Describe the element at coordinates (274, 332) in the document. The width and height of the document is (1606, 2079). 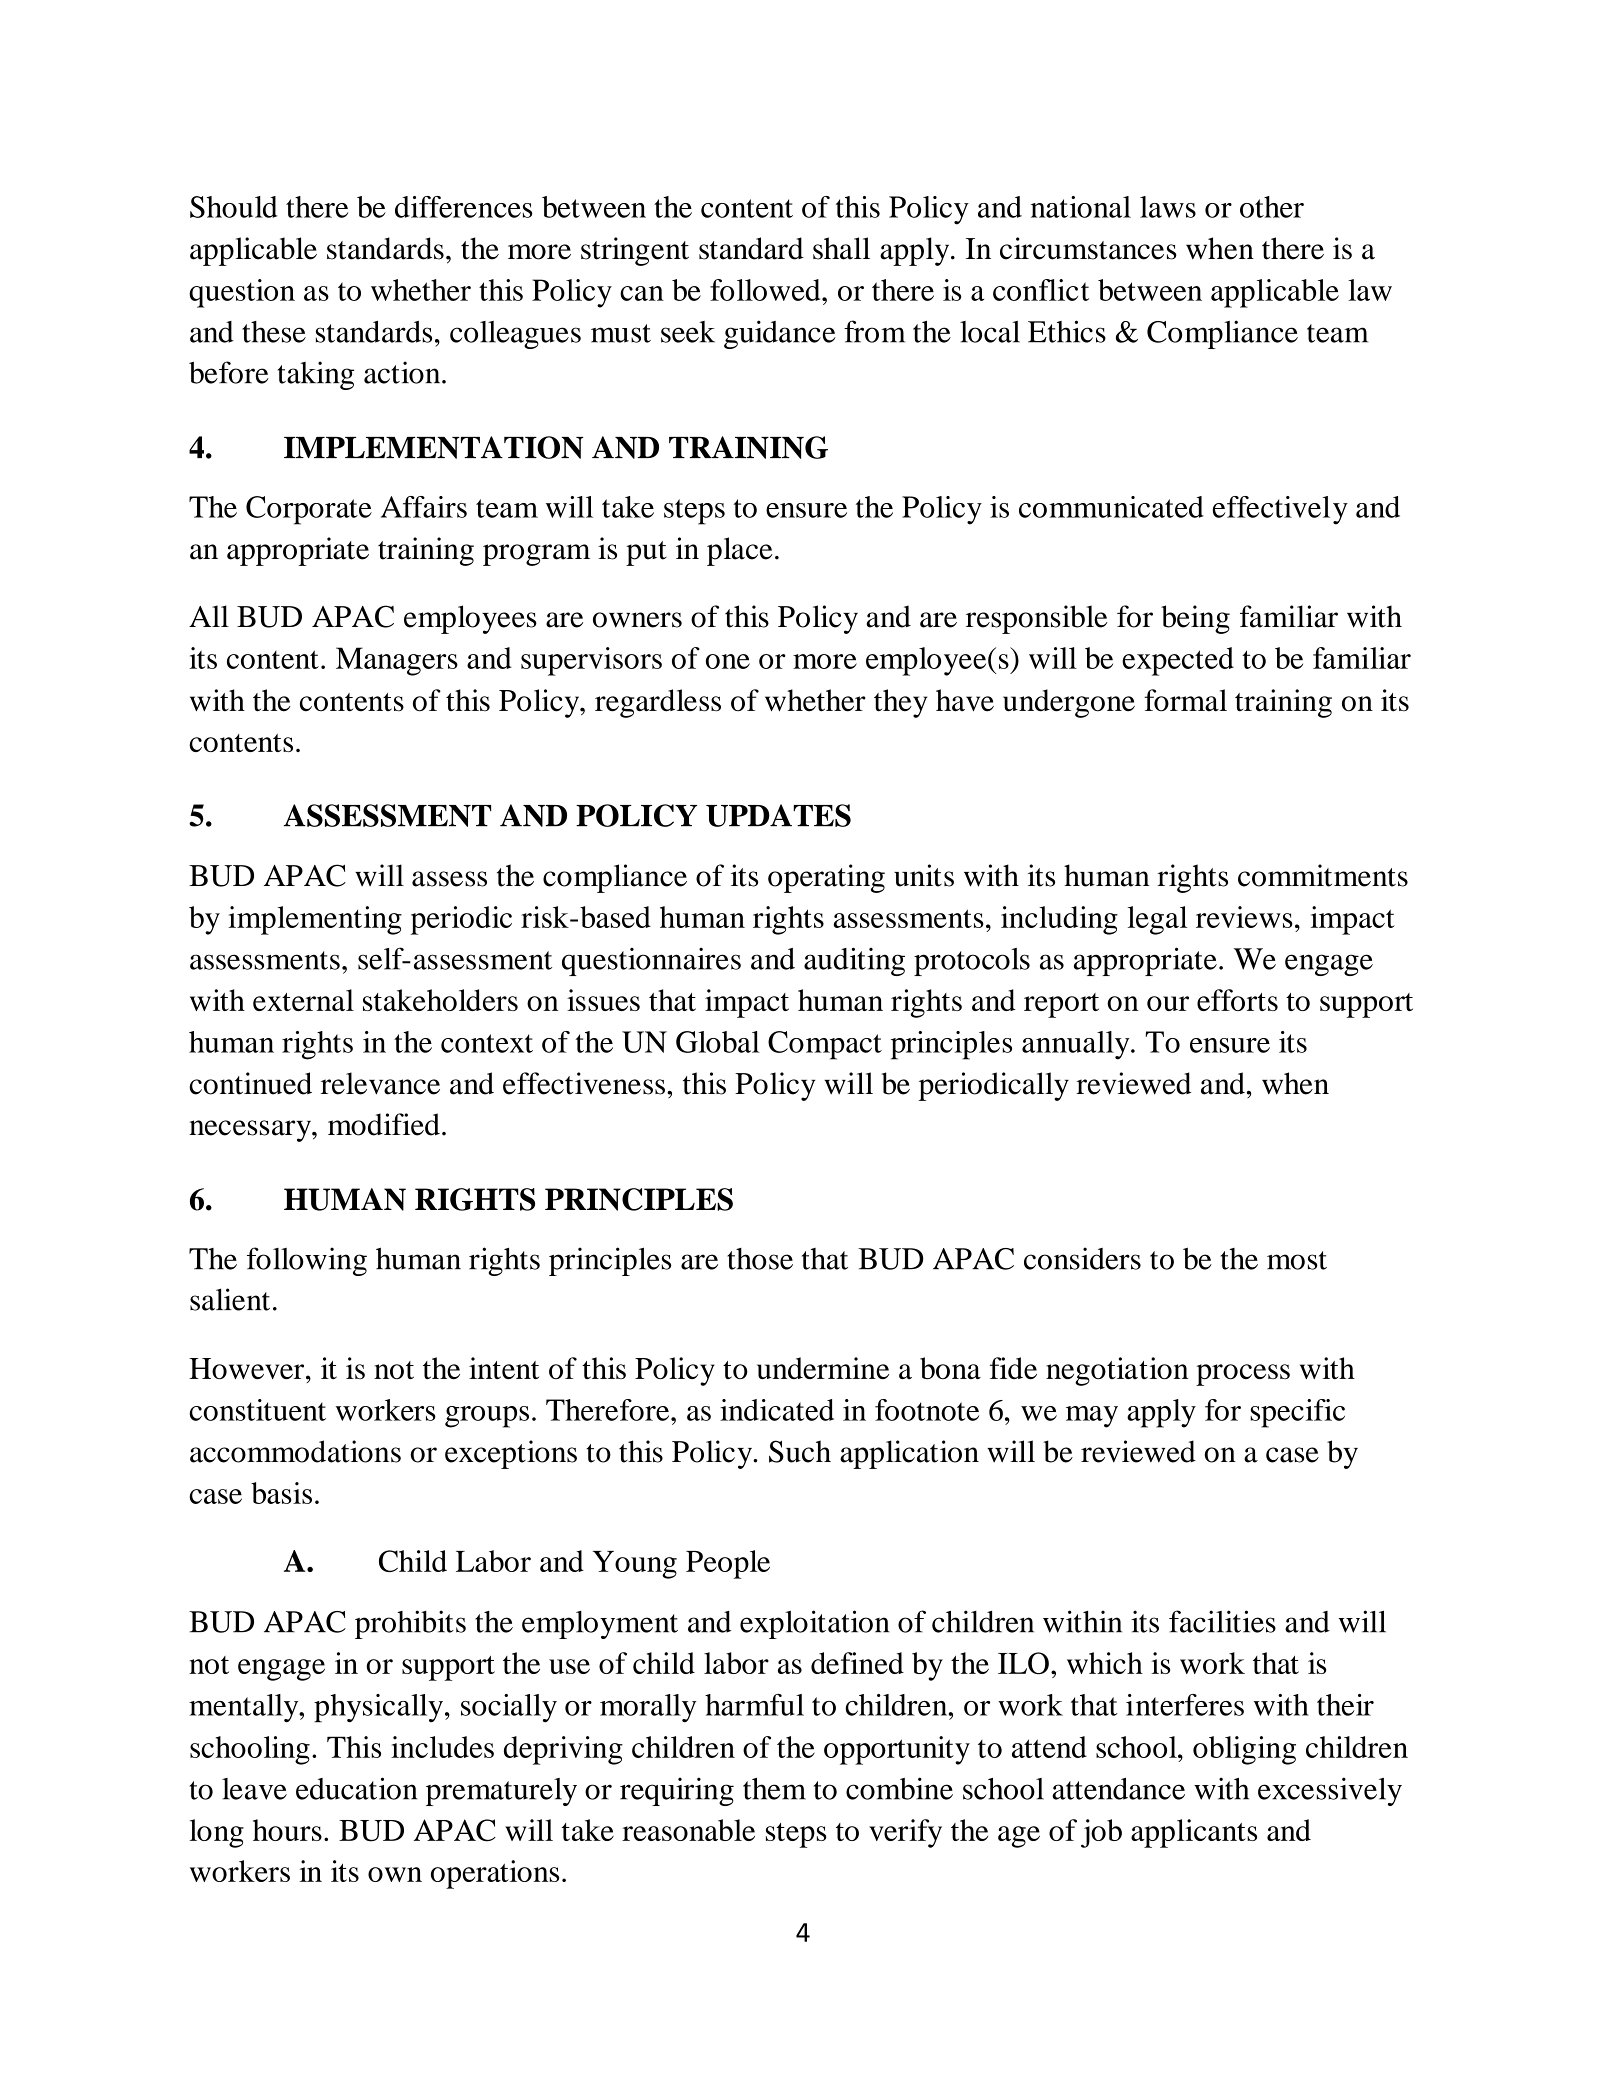
I see `these` at that location.
